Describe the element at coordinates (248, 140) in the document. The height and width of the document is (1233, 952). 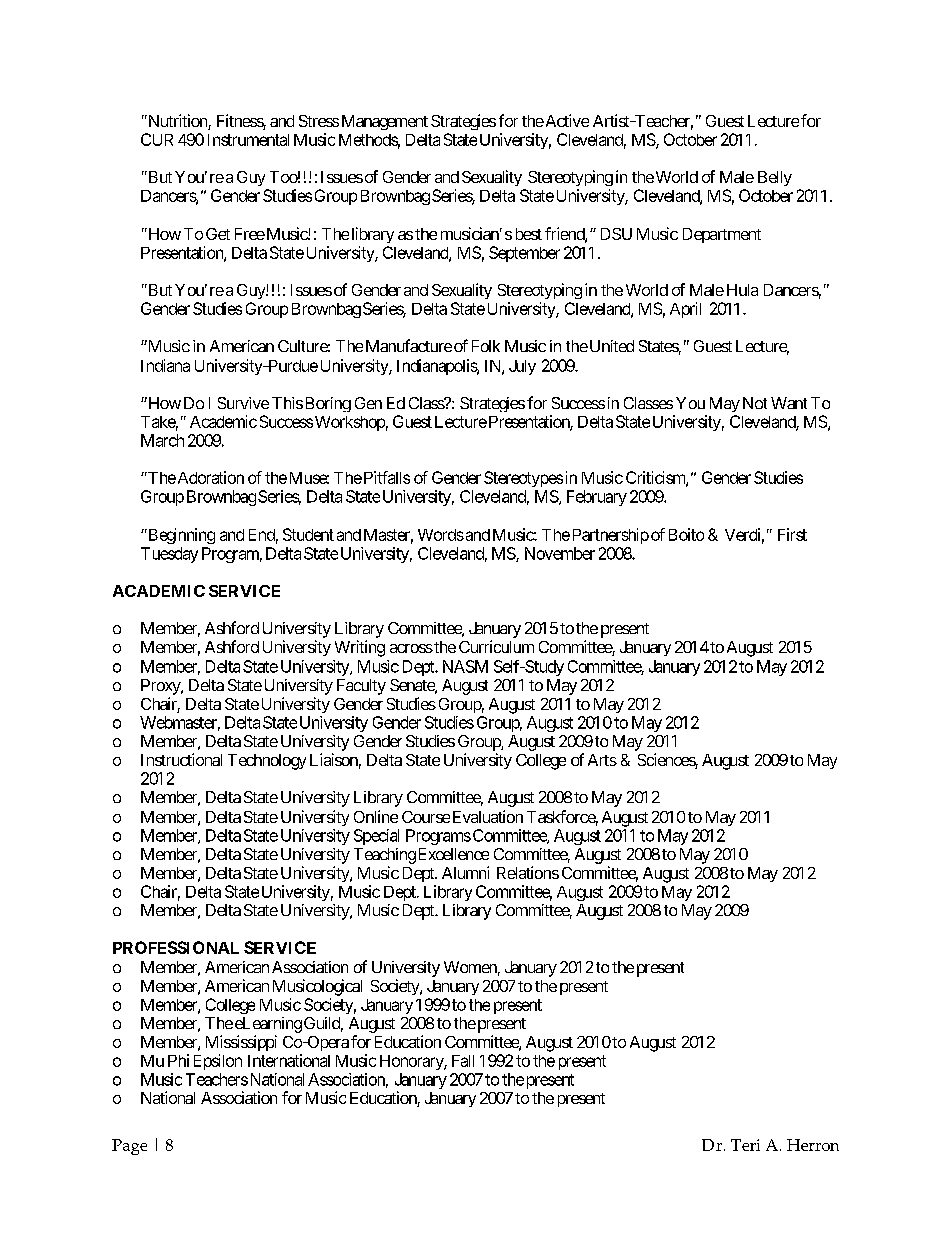
I see `Instrumental` at that location.
